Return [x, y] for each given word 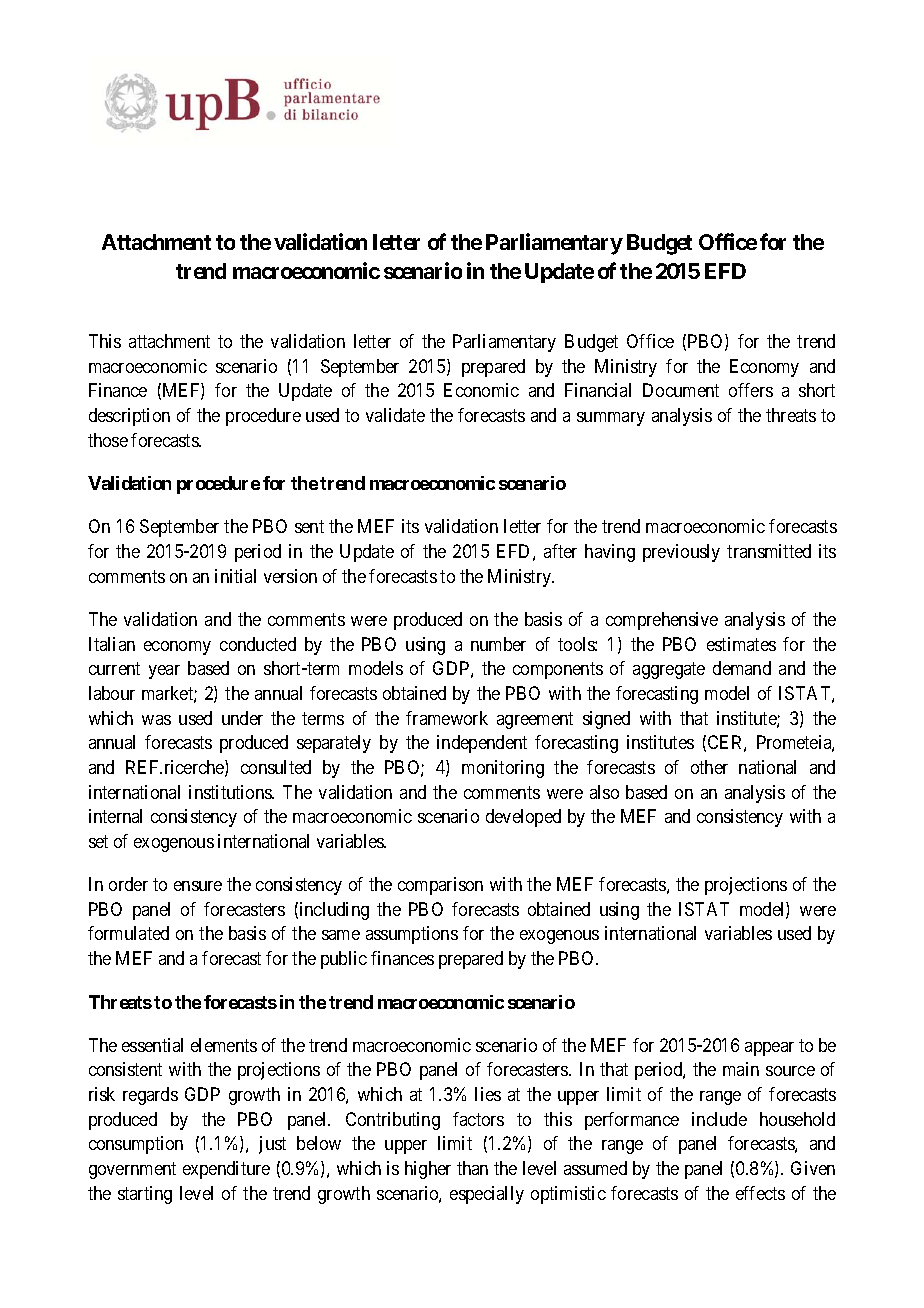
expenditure [226, 1170]
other [709, 767]
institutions [231, 792]
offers [751, 390]
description [129, 417]
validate [395, 415]
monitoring [503, 769]
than [472, 1168]
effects [760, 1193]
